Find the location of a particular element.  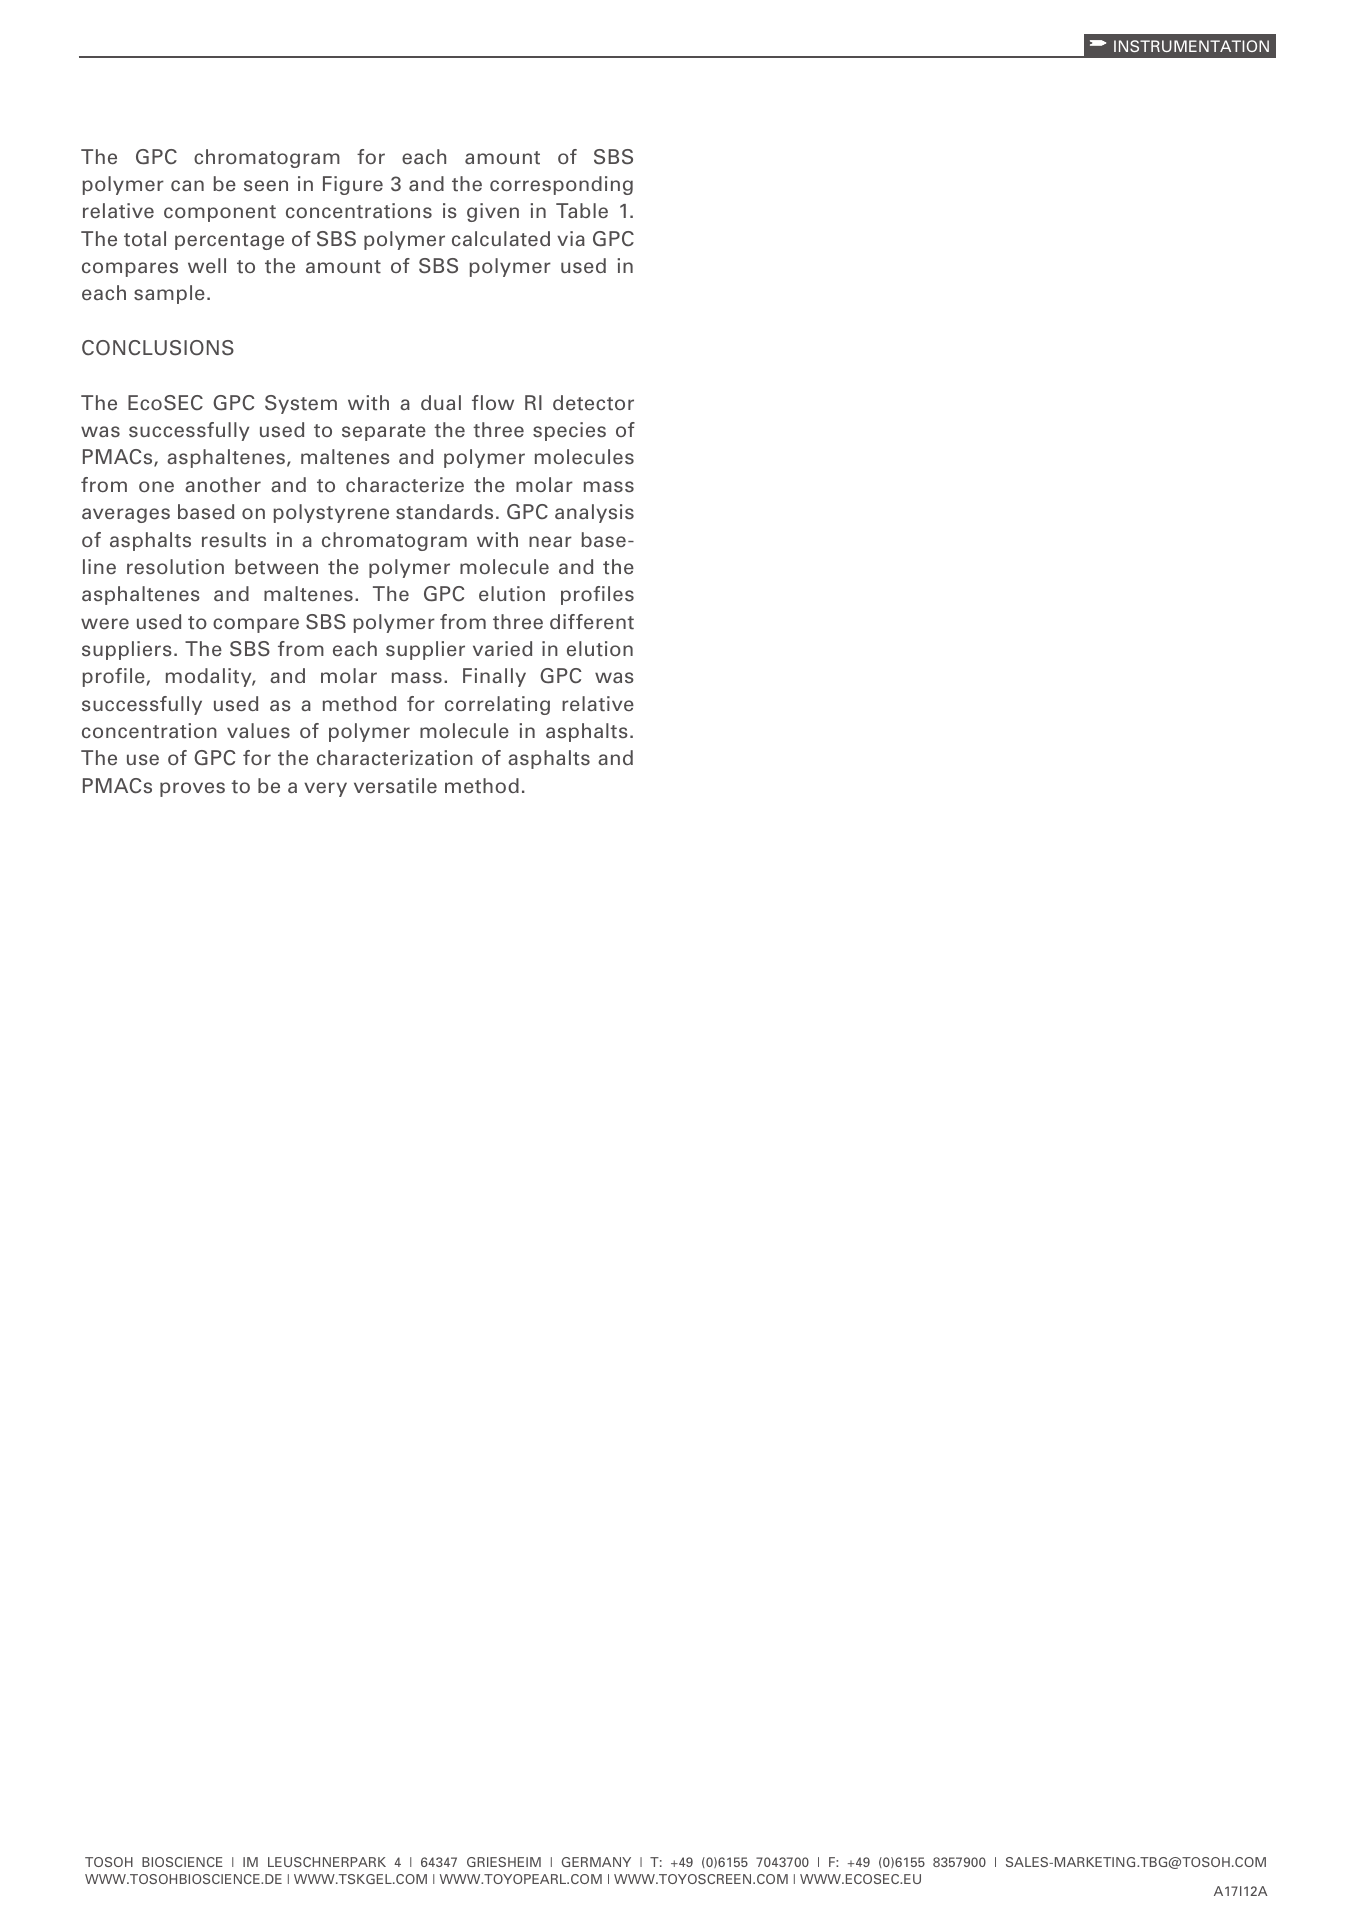

INSTRUMENTATION is located at coordinates (1191, 46).
